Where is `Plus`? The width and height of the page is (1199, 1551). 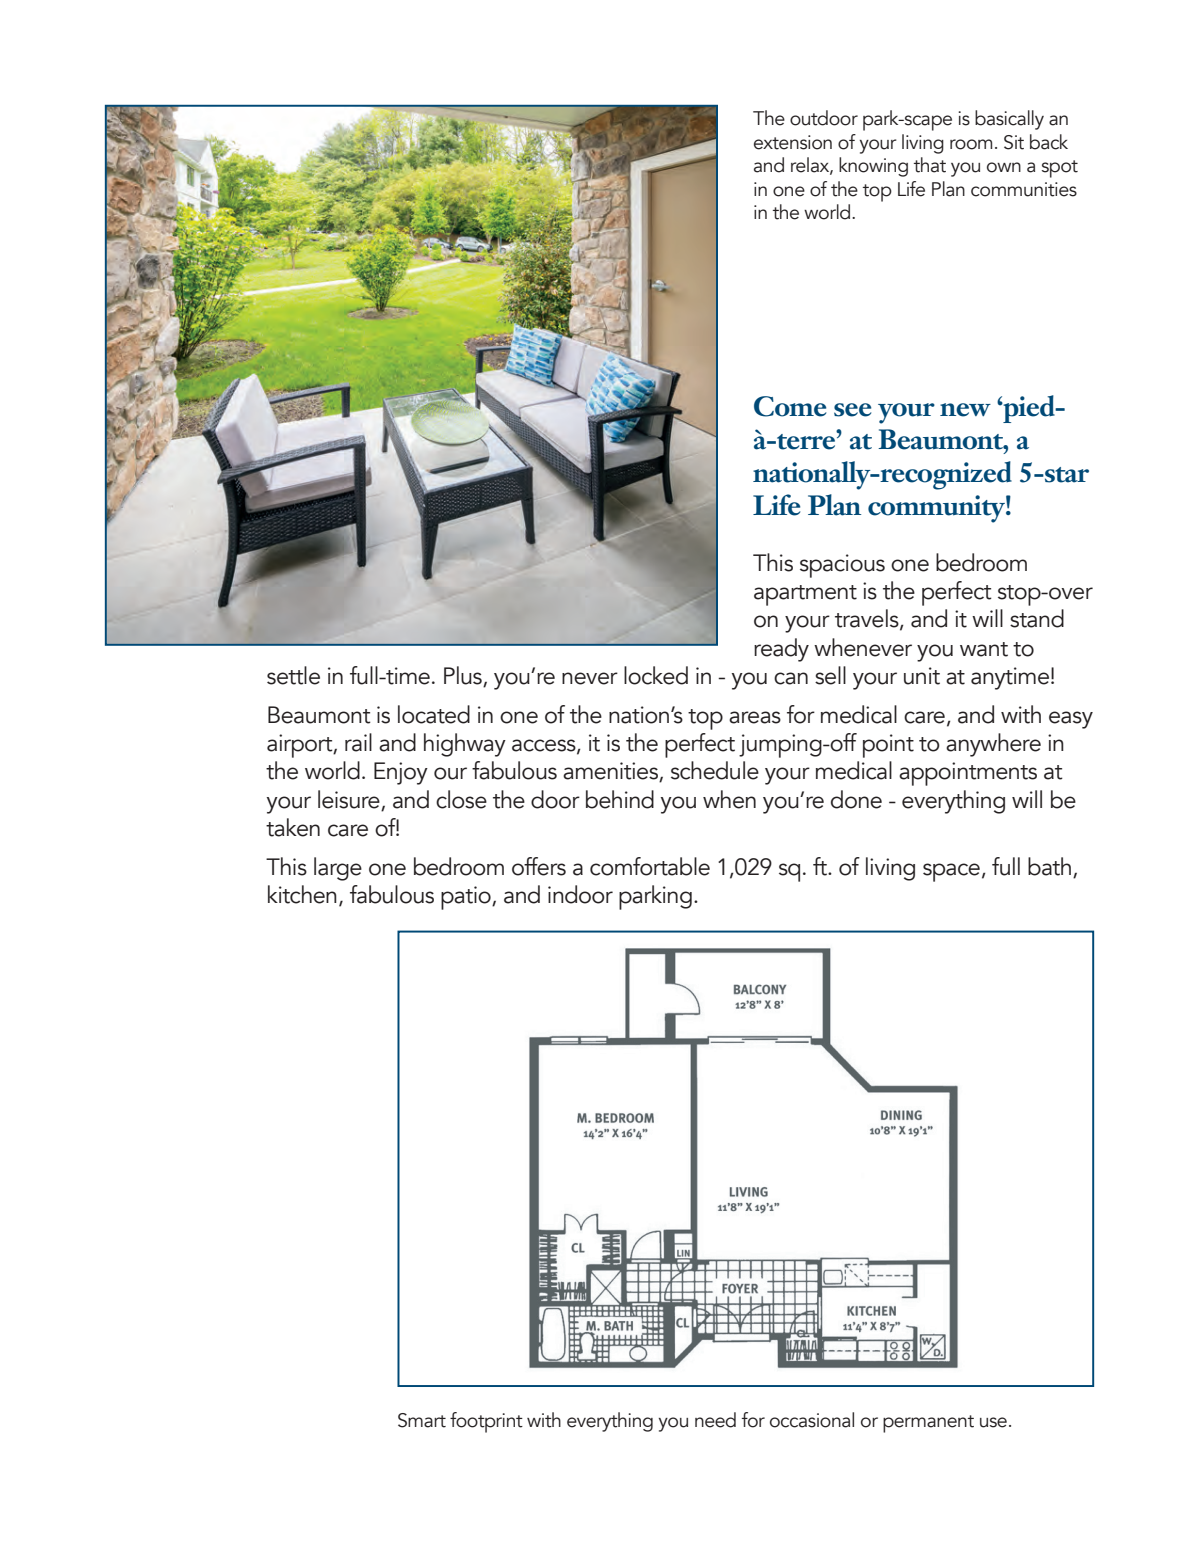 Plus is located at coordinates (463, 675).
